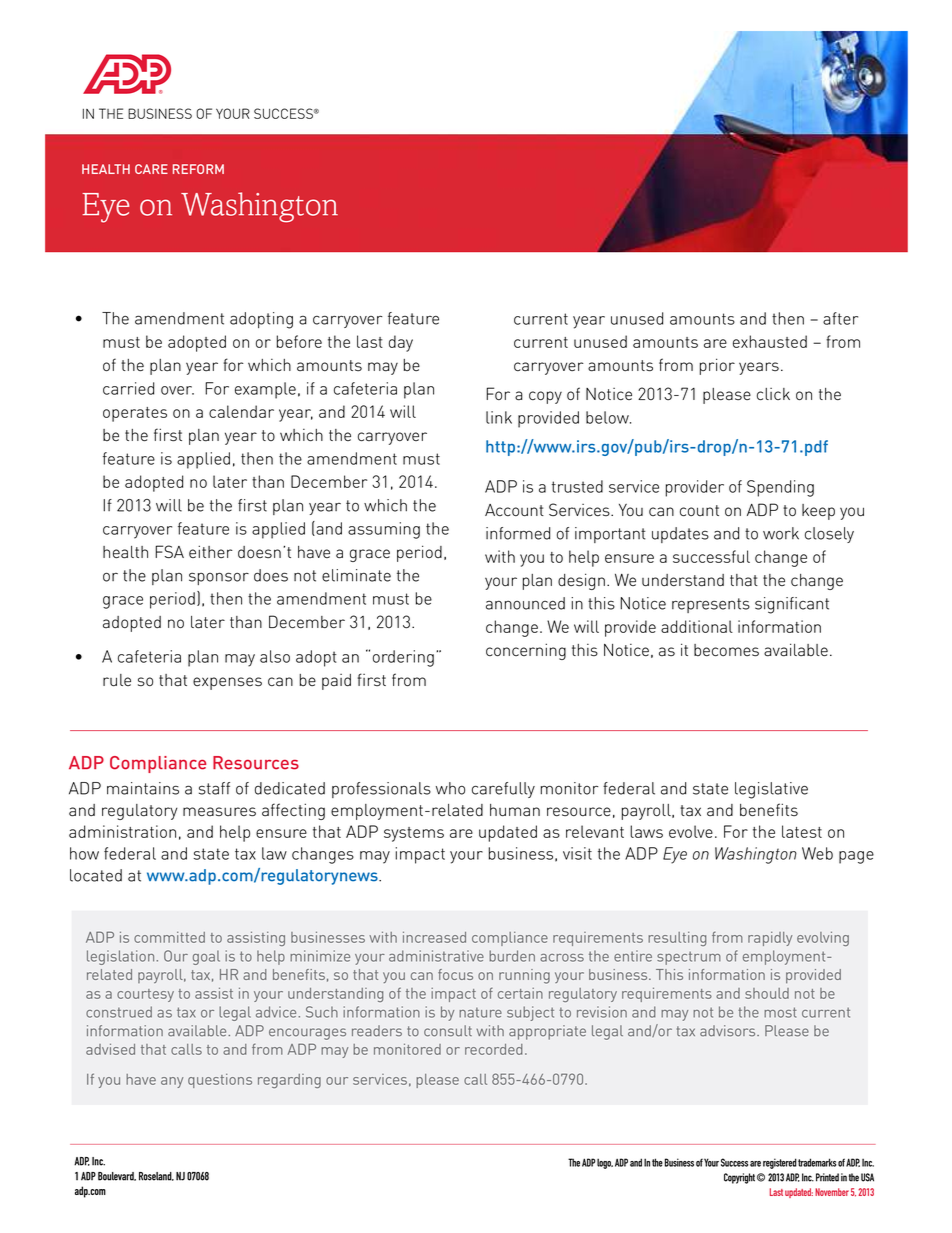 The height and width of the image is (1233, 952). What do you see at coordinates (117, 1176) in the image?
I see `Boulevard` at bounding box center [117, 1176].
